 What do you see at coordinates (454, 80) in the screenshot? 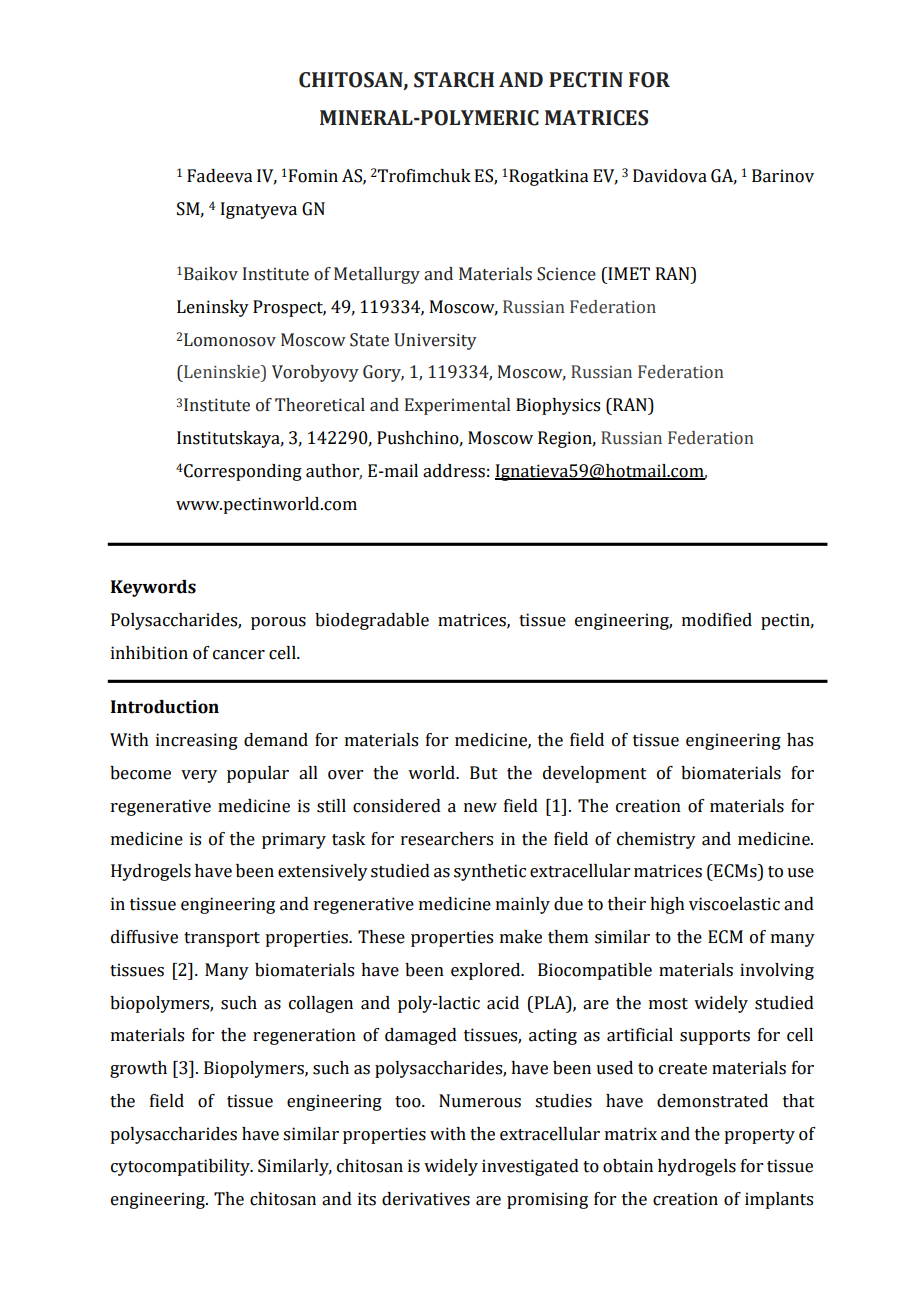
I see `STARCH` at bounding box center [454, 80].
